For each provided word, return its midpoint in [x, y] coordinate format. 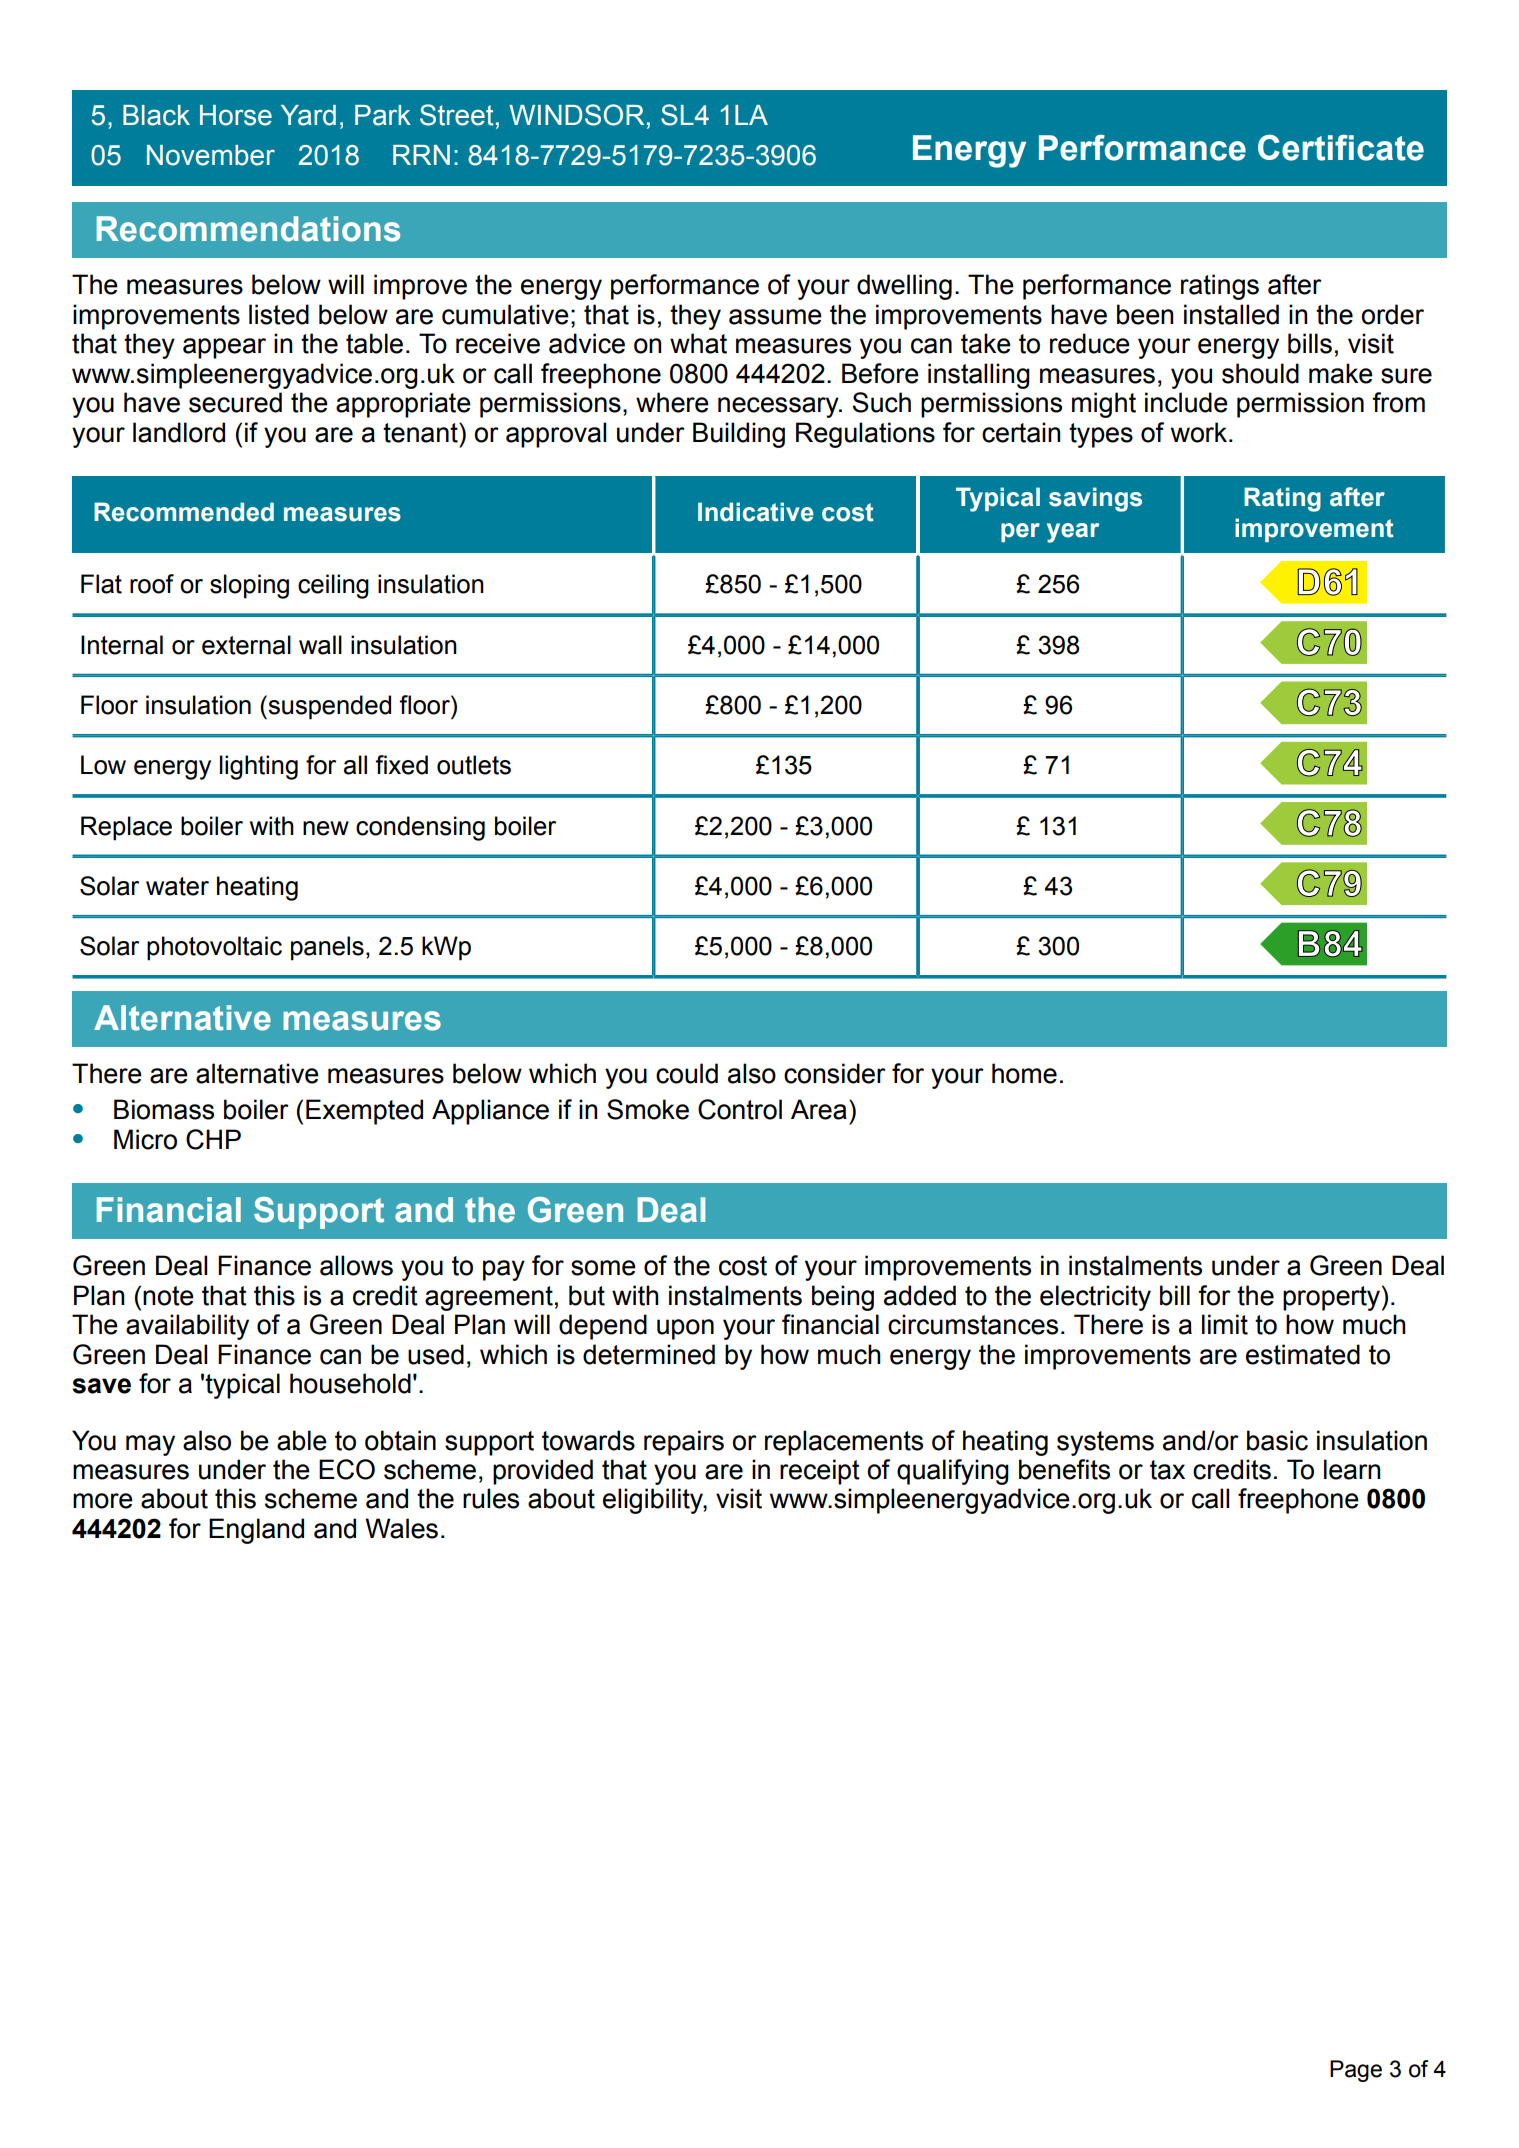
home [1024, 1073]
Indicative [756, 512]
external [246, 645]
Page [1356, 2071]
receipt [820, 1472]
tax [1167, 1470]
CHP [213, 1139]
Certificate [1341, 147]
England [256, 1531]
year [1073, 533]
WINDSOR [576, 115]
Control [740, 1109]
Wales [401, 1528]
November [211, 155]
